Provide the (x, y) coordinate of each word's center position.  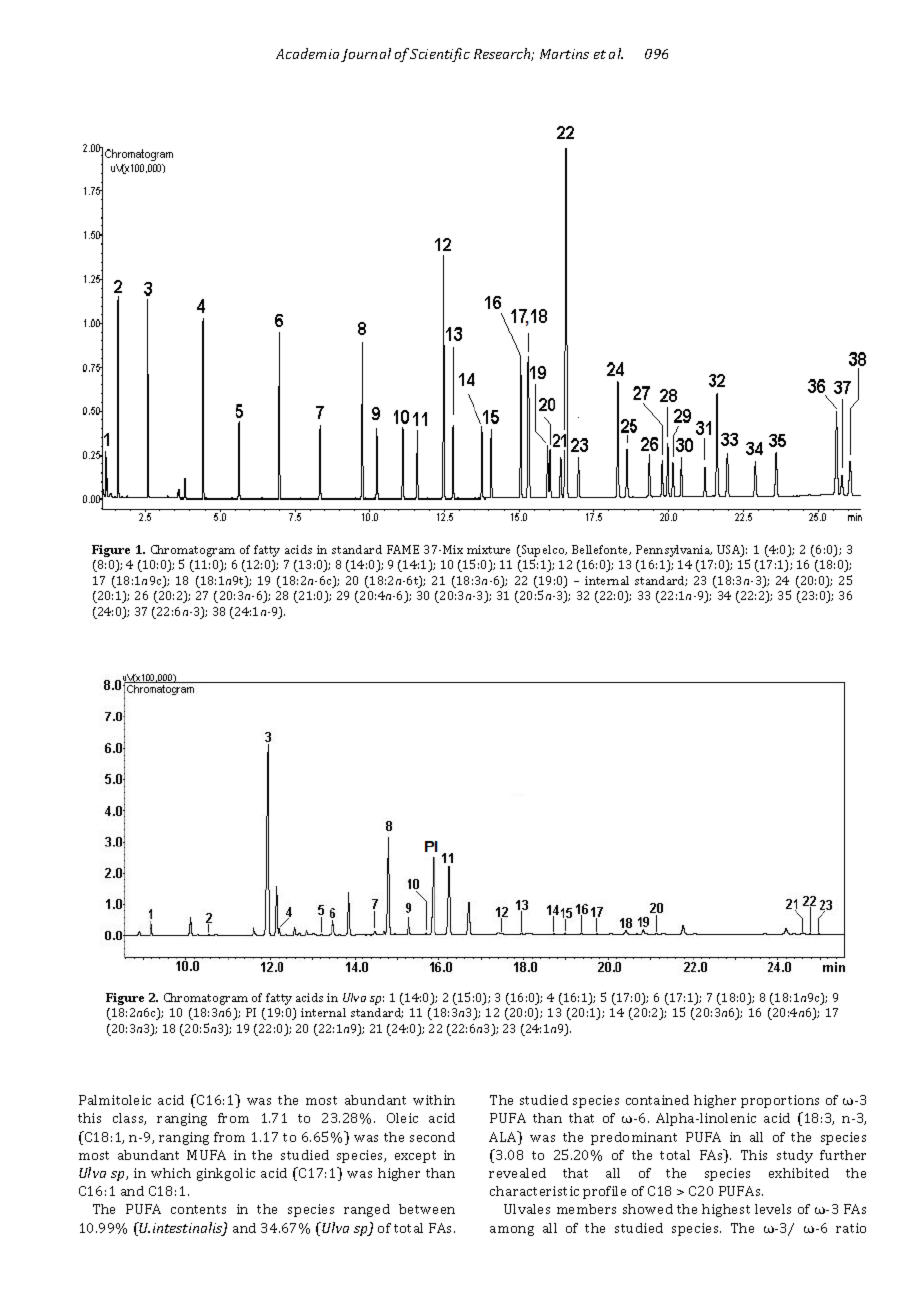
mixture (488, 549)
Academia (307, 53)
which (171, 1173)
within (434, 1100)
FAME (403, 549)
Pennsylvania (674, 551)
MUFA (206, 1155)
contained (657, 1100)
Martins (564, 54)
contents (198, 1209)
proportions (780, 1101)
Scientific (440, 55)
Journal (366, 55)
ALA (504, 1138)
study (795, 1156)
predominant (634, 1138)
